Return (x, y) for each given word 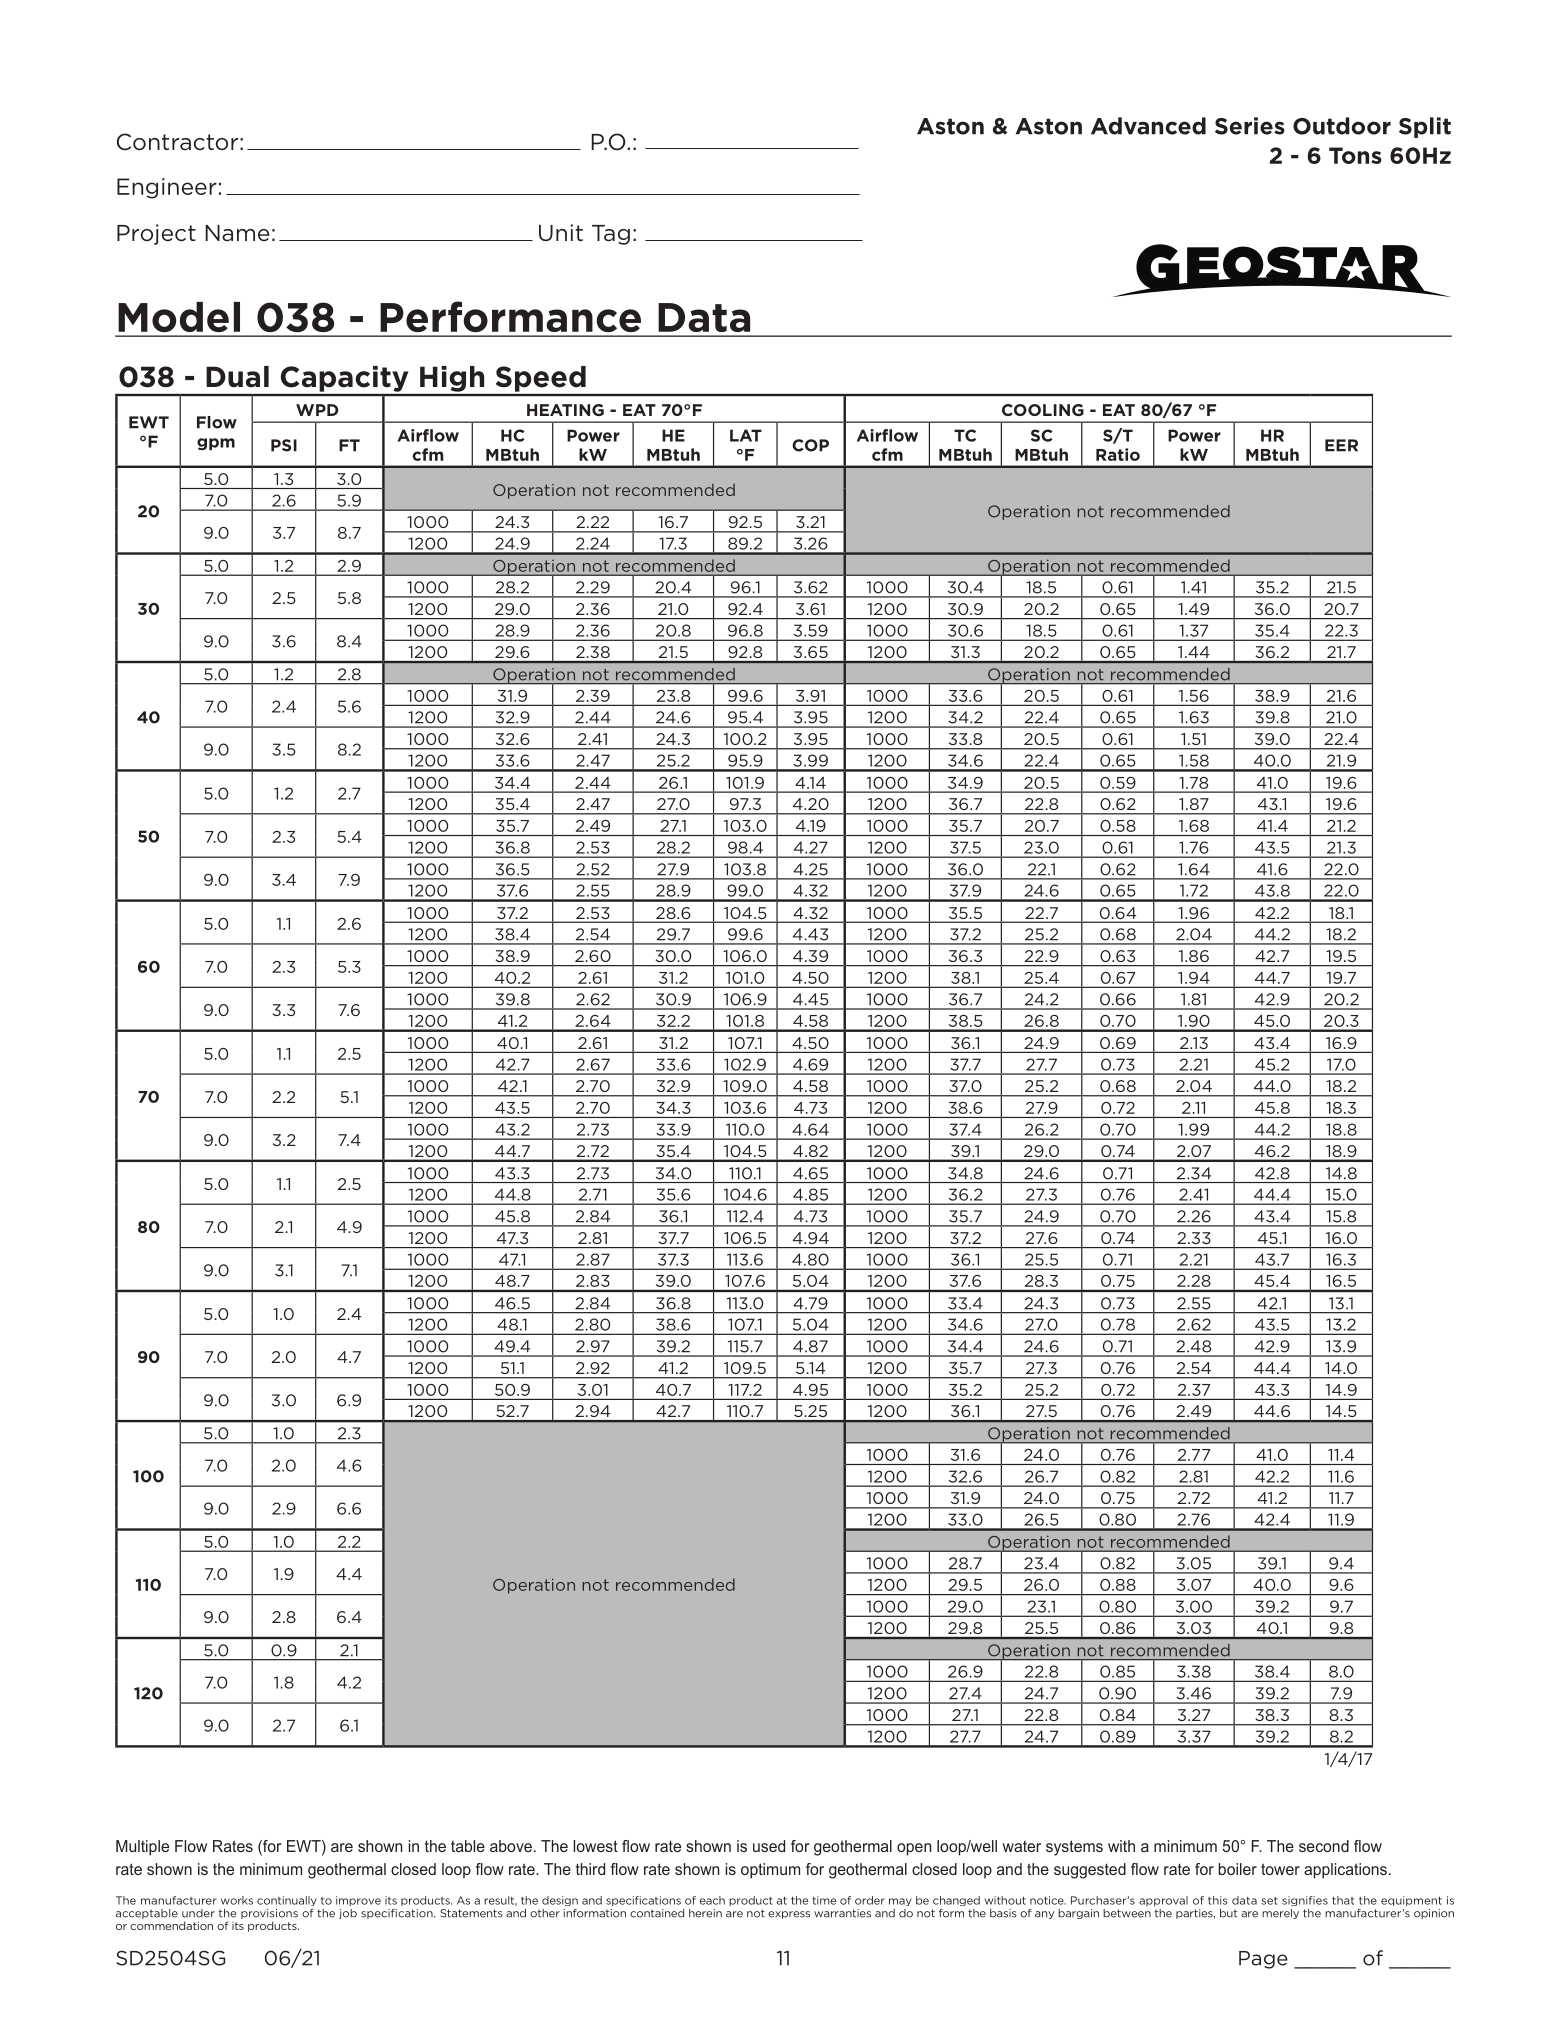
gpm (216, 444)
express (789, 1915)
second (1324, 1846)
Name (237, 233)
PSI (284, 445)
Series (1250, 126)
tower (1280, 1869)
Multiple (142, 1848)
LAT (746, 435)
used (769, 1846)
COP (810, 445)
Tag (611, 235)
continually (287, 1901)
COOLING (1043, 410)
